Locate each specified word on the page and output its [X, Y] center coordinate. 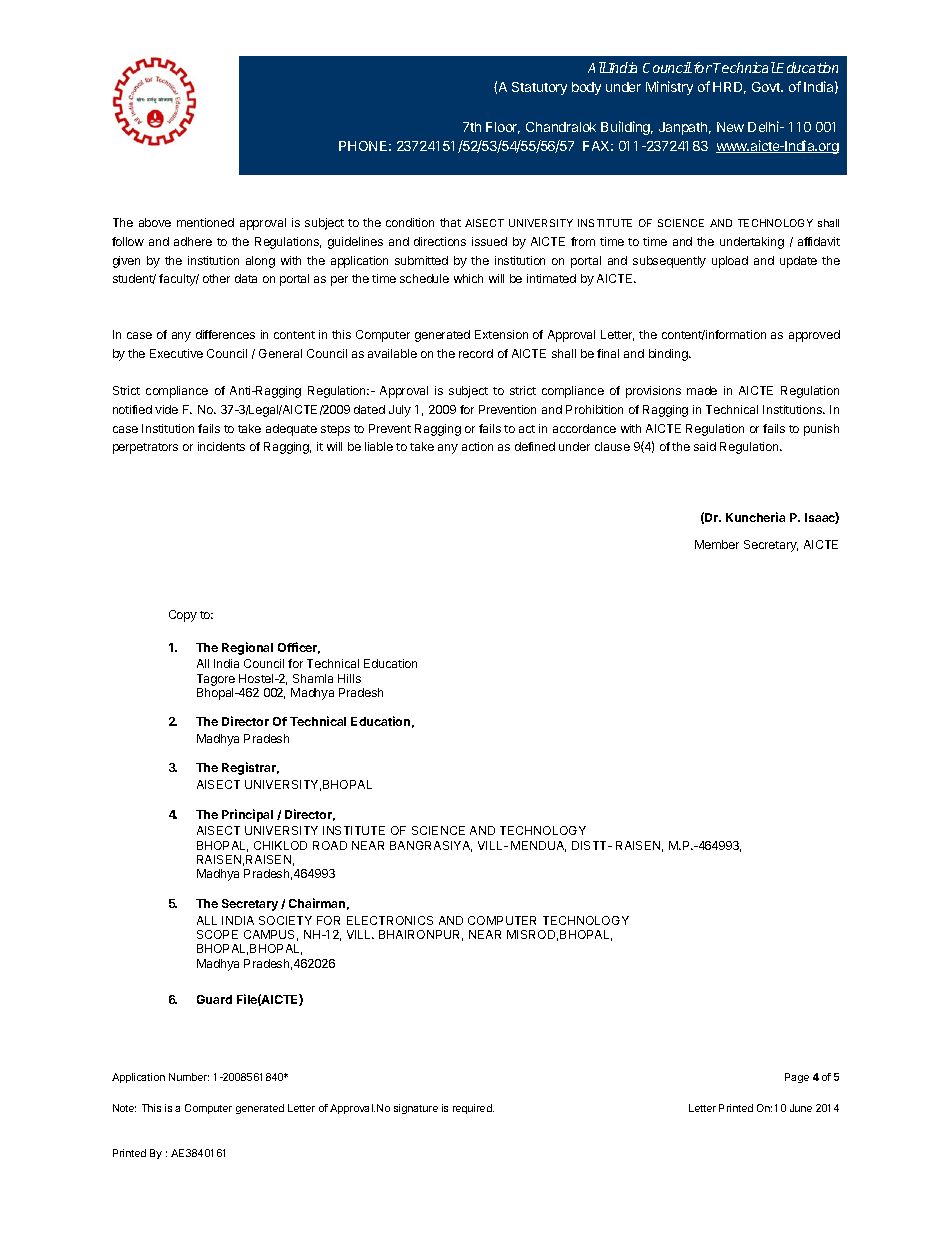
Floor [503, 128]
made [702, 390]
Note [124, 1108]
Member [717, 544]
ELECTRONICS [390, 920]
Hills [349, 678]
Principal [247, 815]
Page [797, 1078]
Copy [183, 616]
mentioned [205, 222]
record [476, 353]
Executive [176, 353]
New [730, 127]
